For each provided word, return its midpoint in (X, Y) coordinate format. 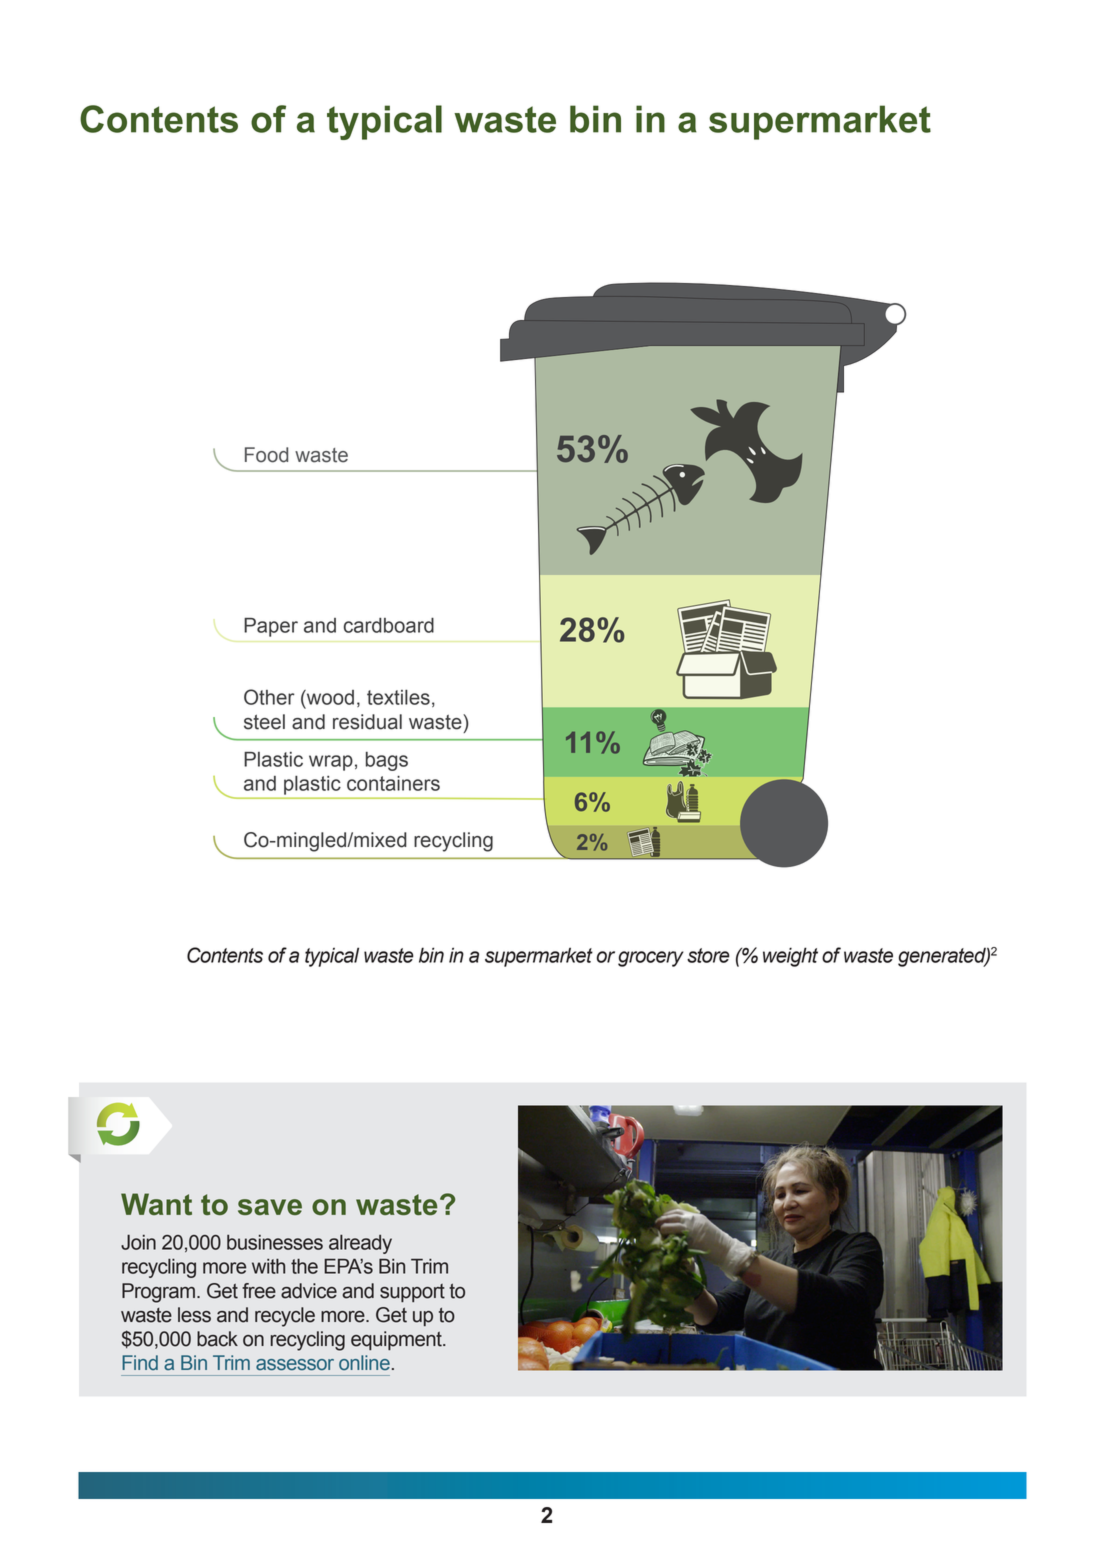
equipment (397, 1340)
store (708, 955)
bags (387, 761)
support (412, 1293)
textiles (398, 697)
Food (266, 455)
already (360, 1244)
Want (156, 1204)
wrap (331, 763)
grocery (651, 959)
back (217, 1339)
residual (367, 722)
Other (269, 697)
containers (393, 783)
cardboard (389, 625)
